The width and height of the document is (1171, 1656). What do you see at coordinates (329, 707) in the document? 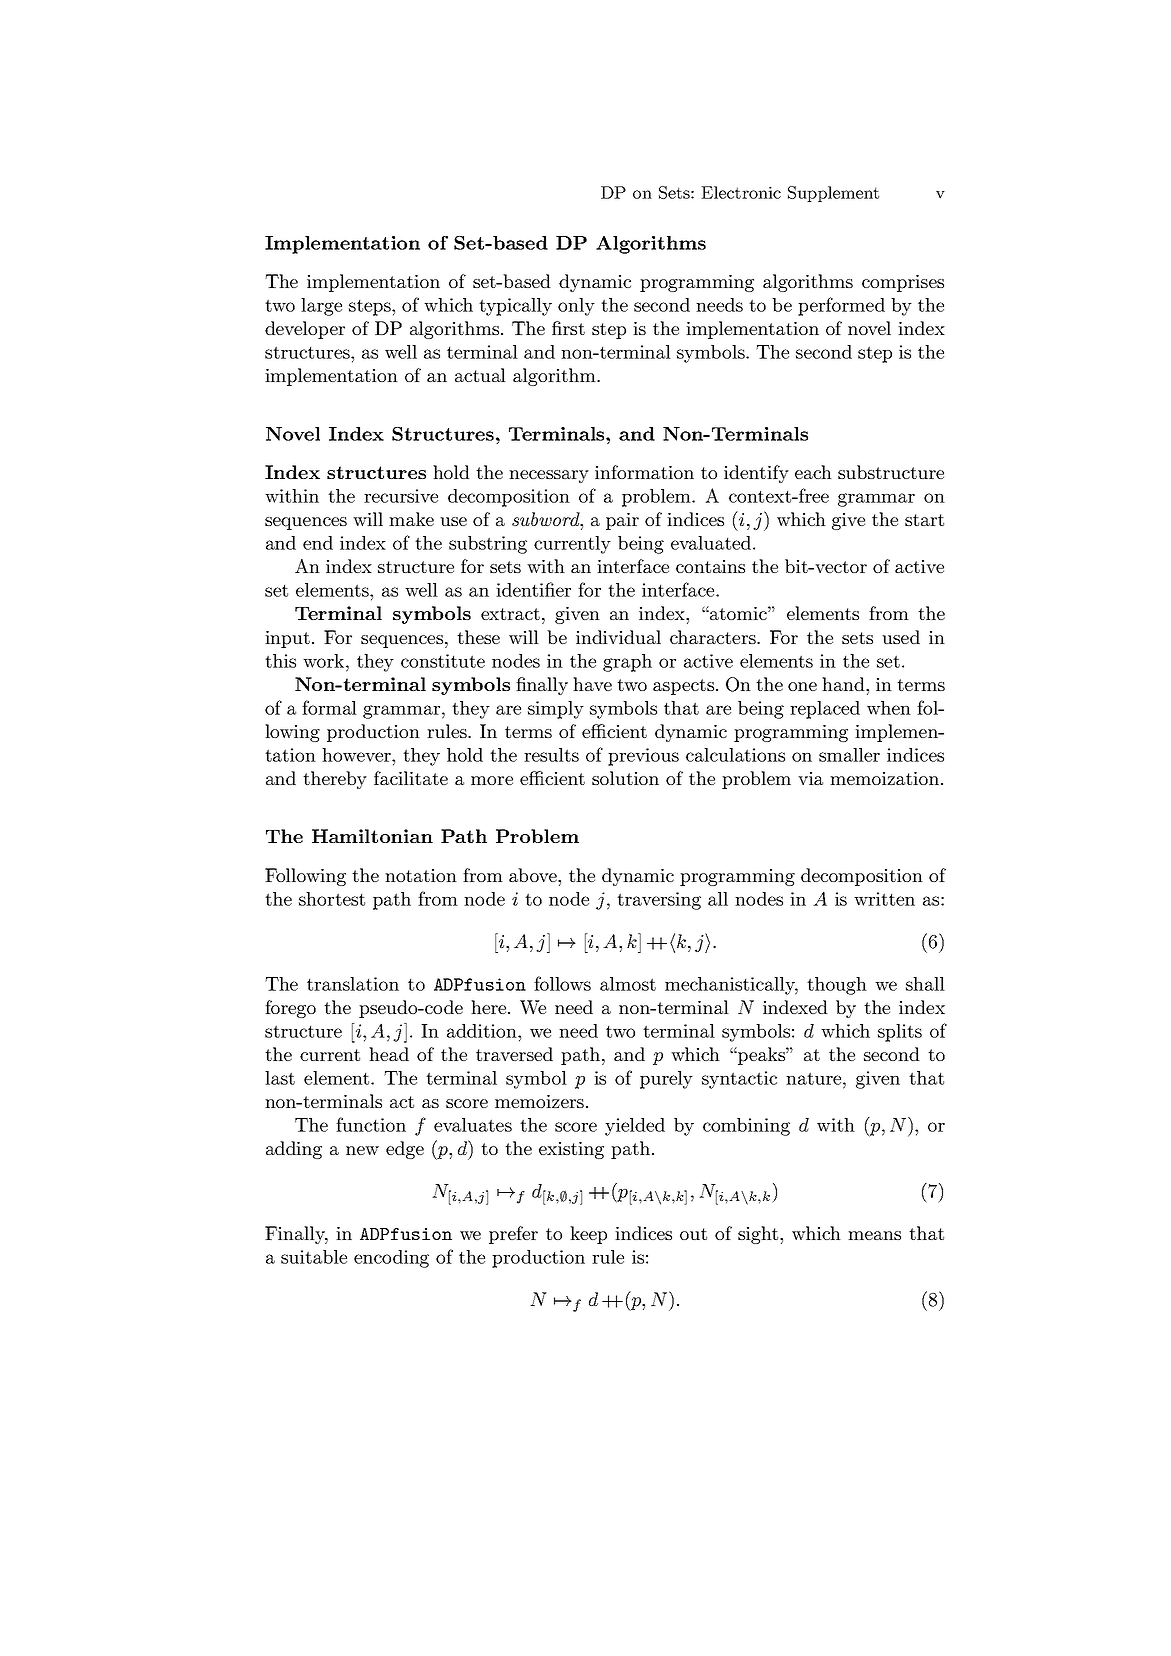
I see `formal` at bounding box center [329, 707].
